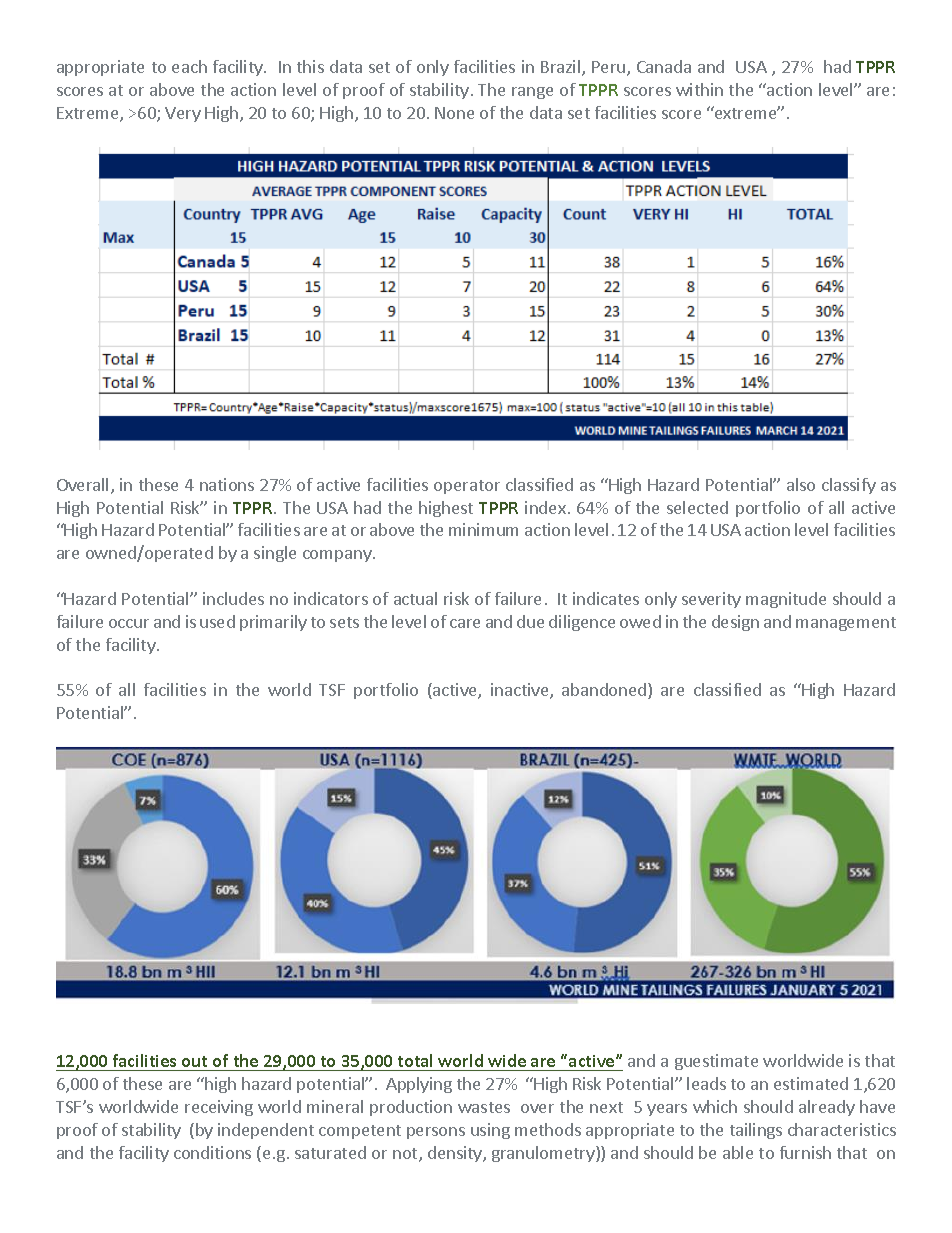 Image resolution: width=952 pixels, height=1233 pixels. Describe the element at coordinates (415, 1060) in the screenshot. I see `total` at that location.
